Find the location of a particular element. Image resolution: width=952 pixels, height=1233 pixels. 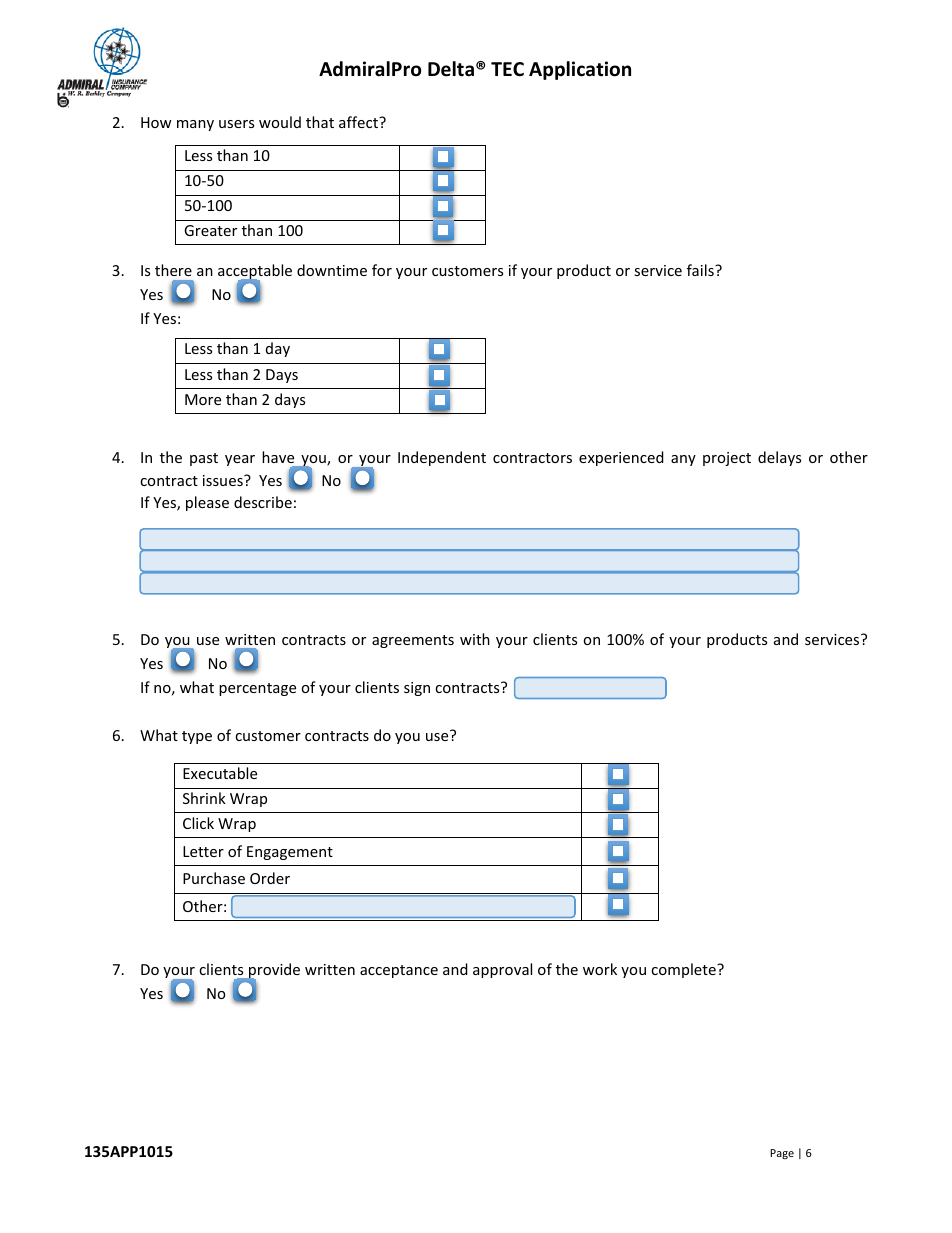

project is located at coordinates (727, 459).
